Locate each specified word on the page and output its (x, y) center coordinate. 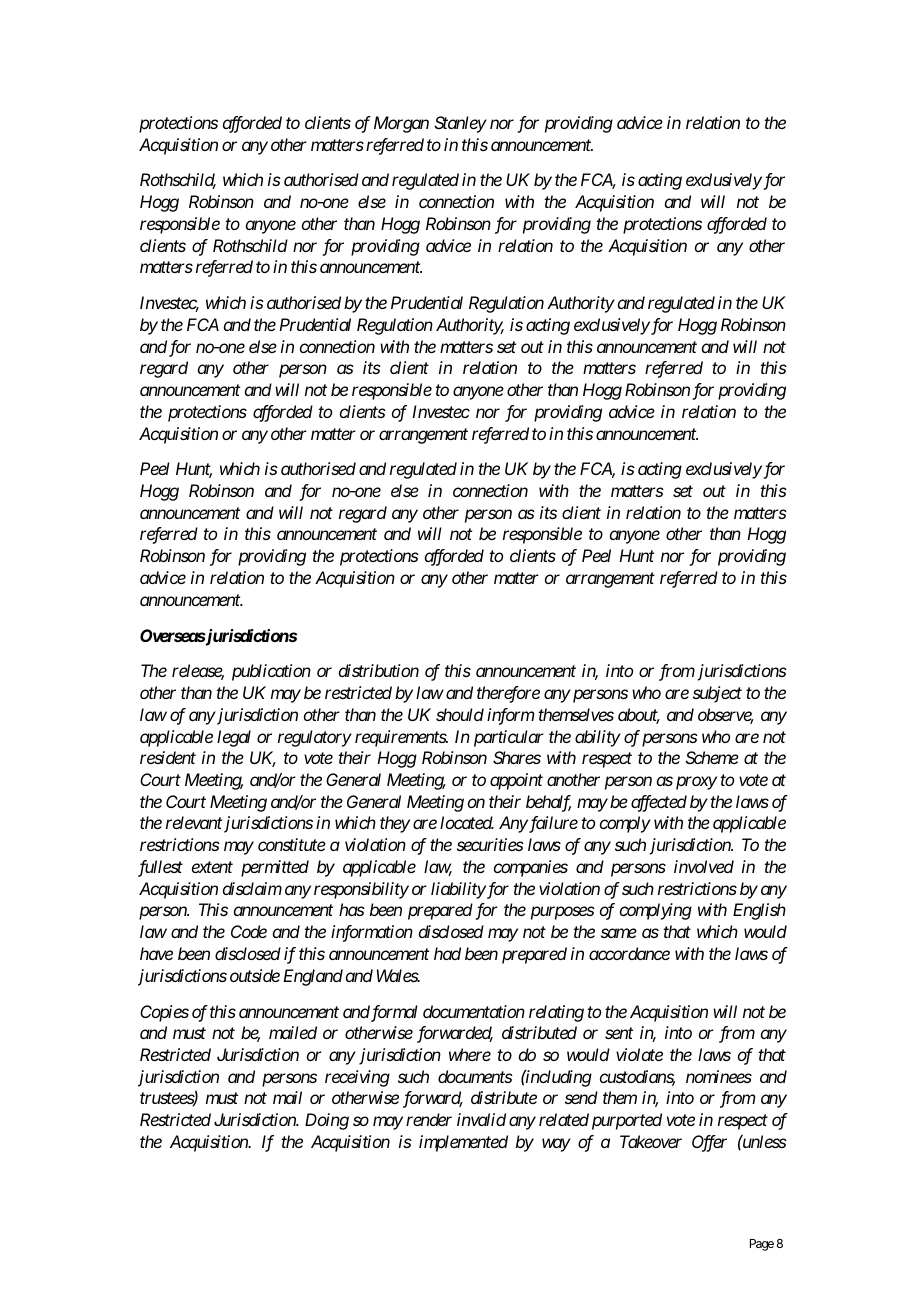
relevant (194, 822)
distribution (379, 670)
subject (717, 694)
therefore (508, 694)
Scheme (712, 757)
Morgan (401, 124)
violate (639, 1054)
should (460, 714)
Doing (327, 1121)
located (467, 822)
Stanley (461, 124)
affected (659, 803)
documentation (474, 1011)
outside (255, 975)
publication (271, 672)
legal (234, 738)
